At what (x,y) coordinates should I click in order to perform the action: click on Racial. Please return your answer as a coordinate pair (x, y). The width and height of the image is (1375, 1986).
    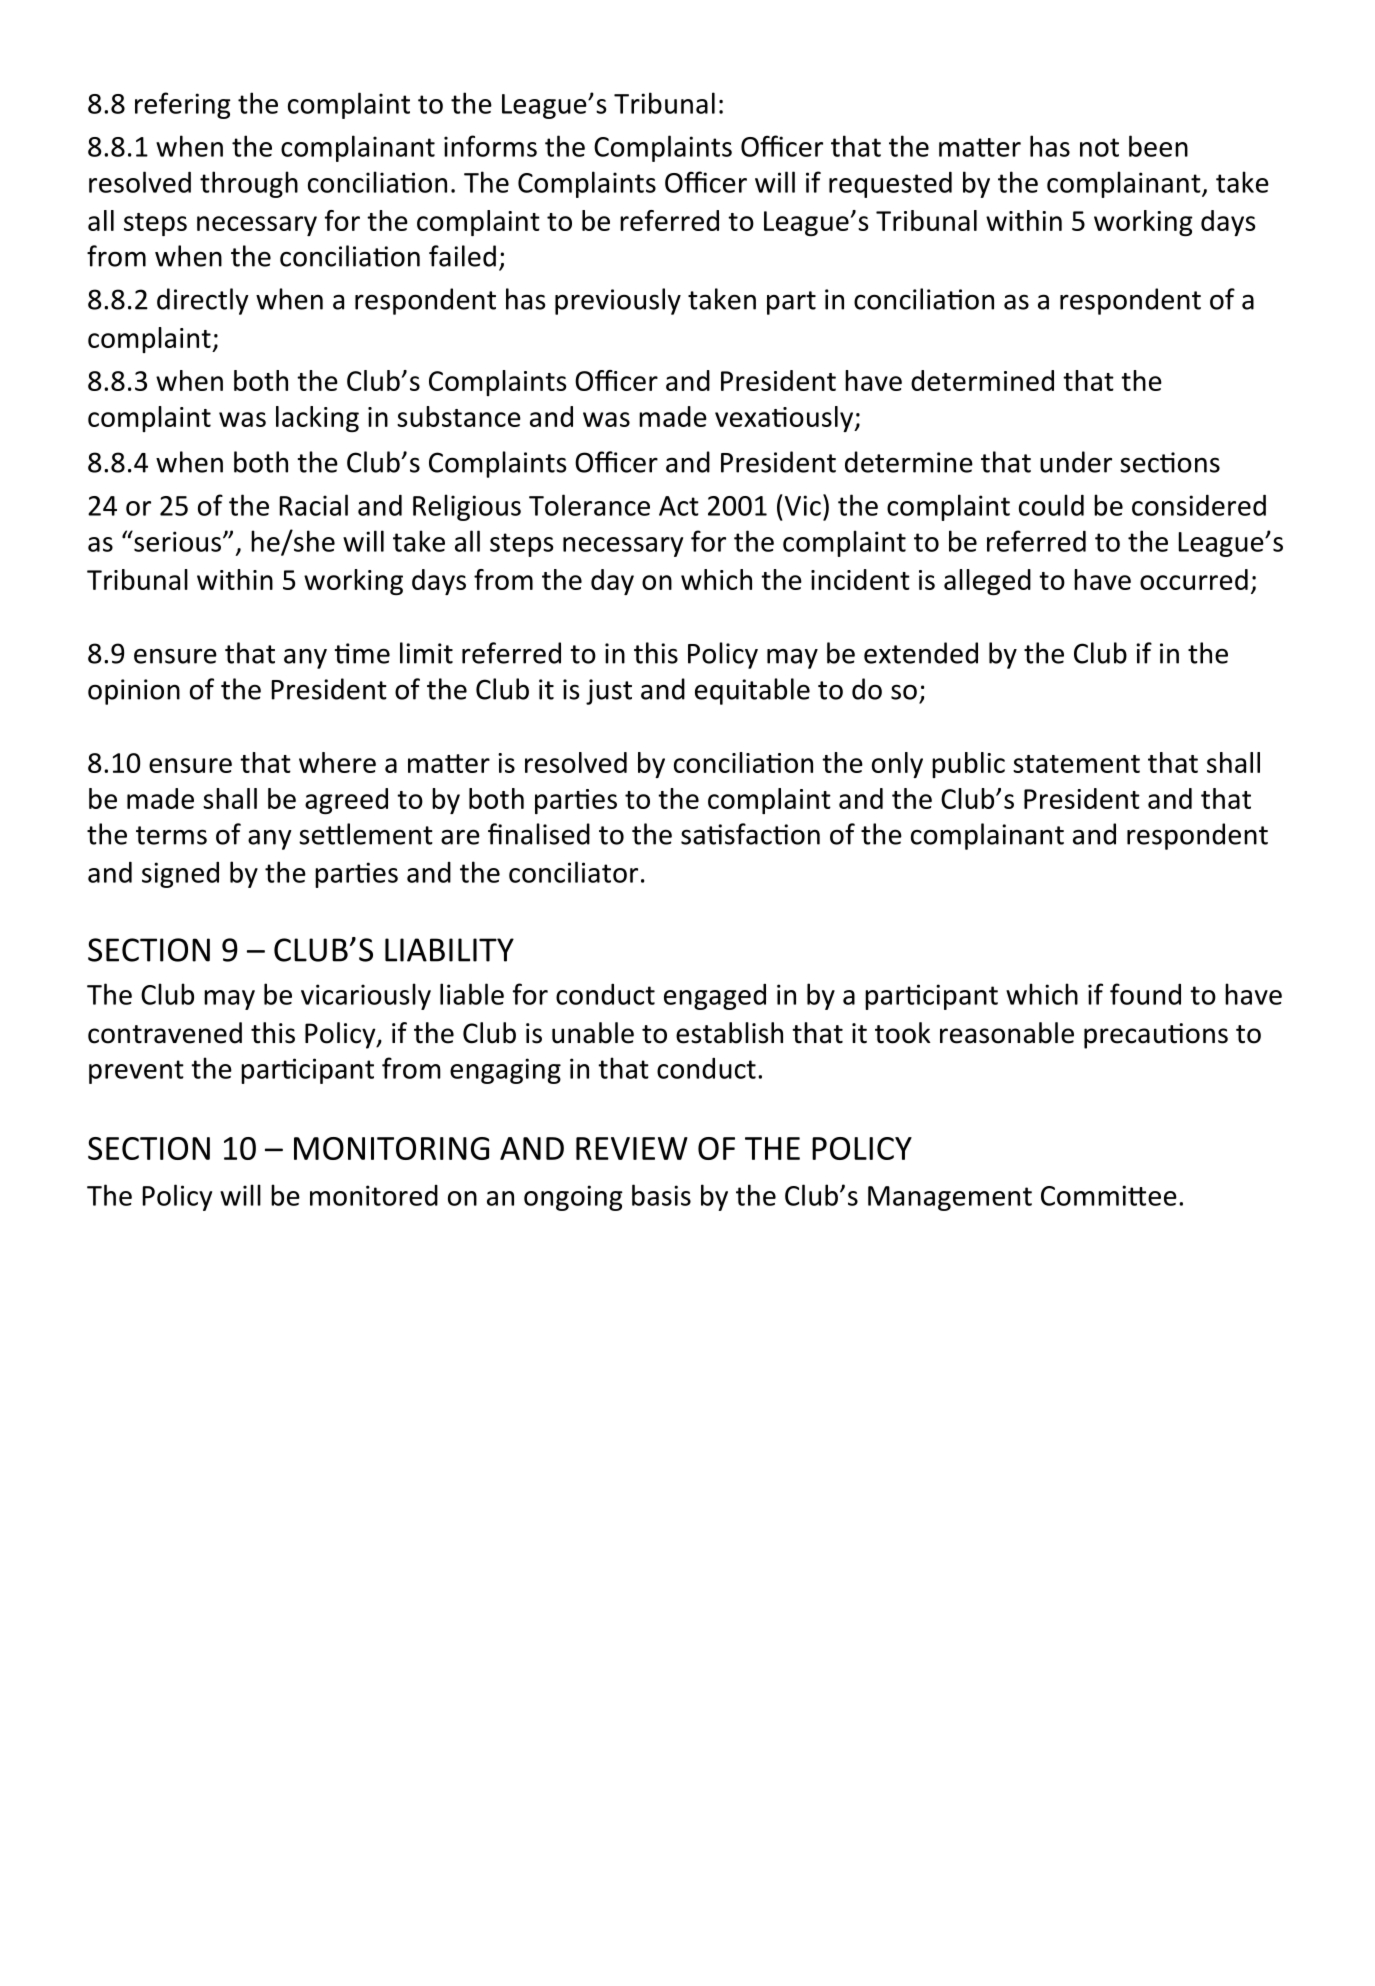
    Looking at the image, I should click on (314, 505).
